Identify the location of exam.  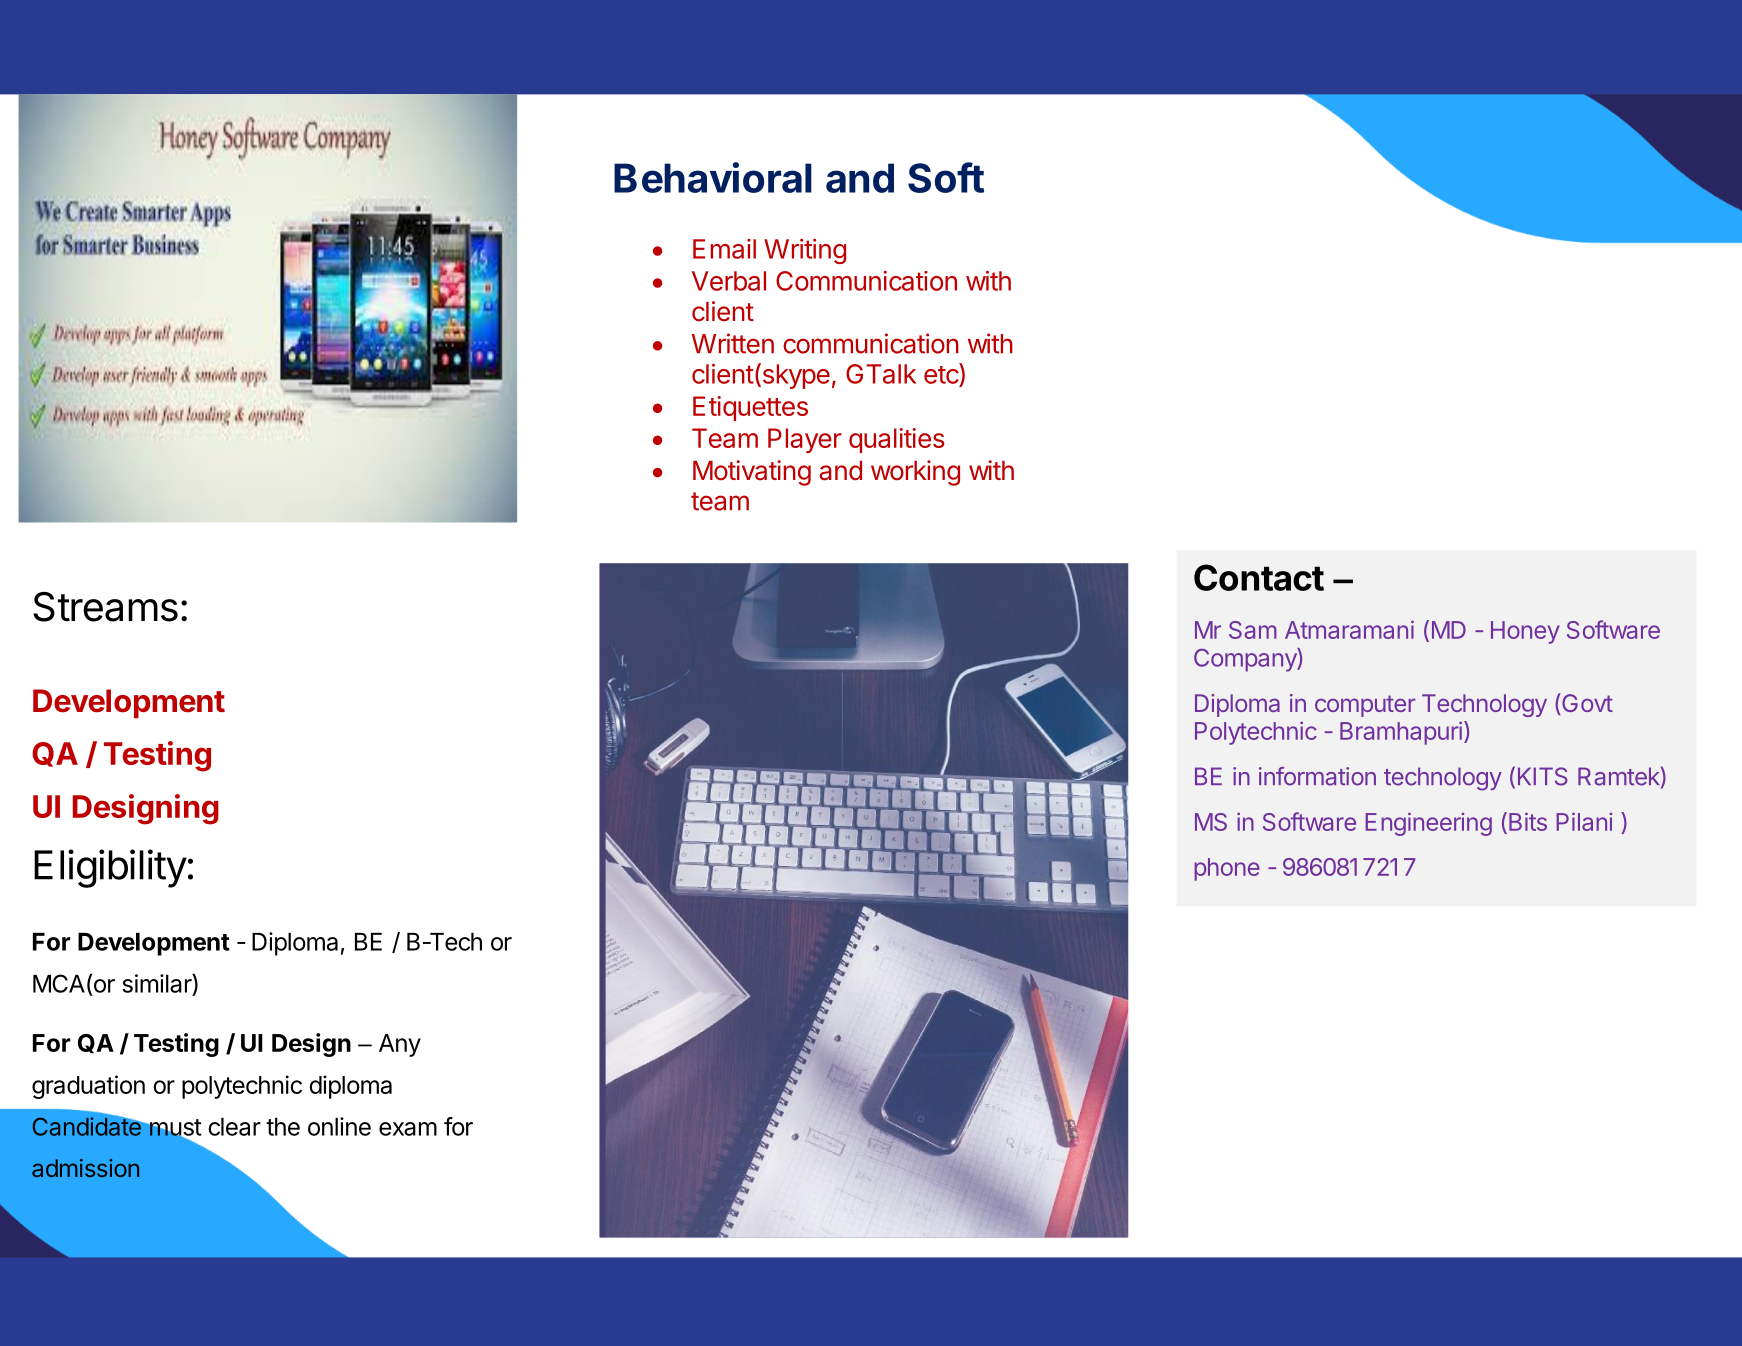
(408, 1129).
